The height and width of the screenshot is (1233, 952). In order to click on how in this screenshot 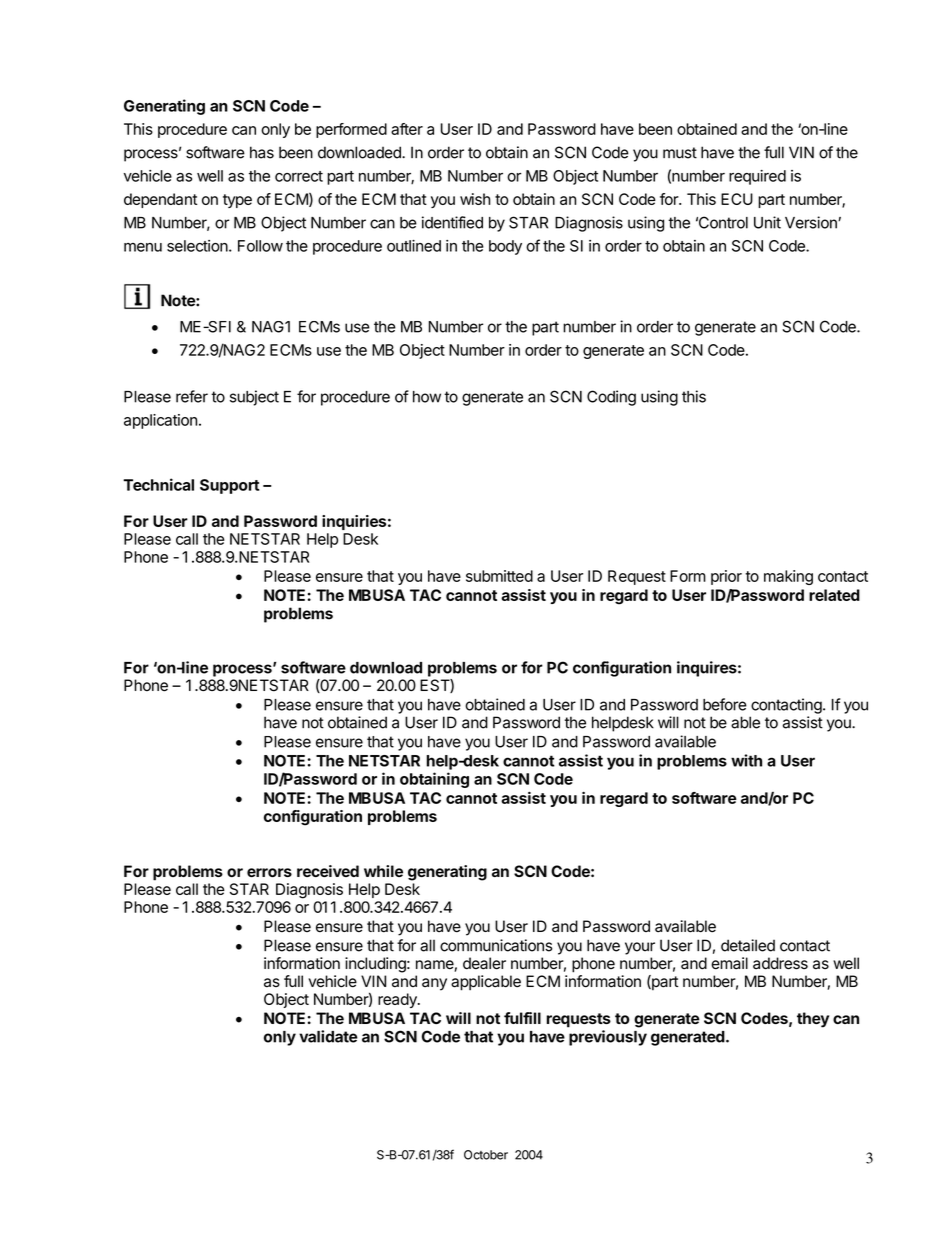, I will do `click(427, 397)`.
